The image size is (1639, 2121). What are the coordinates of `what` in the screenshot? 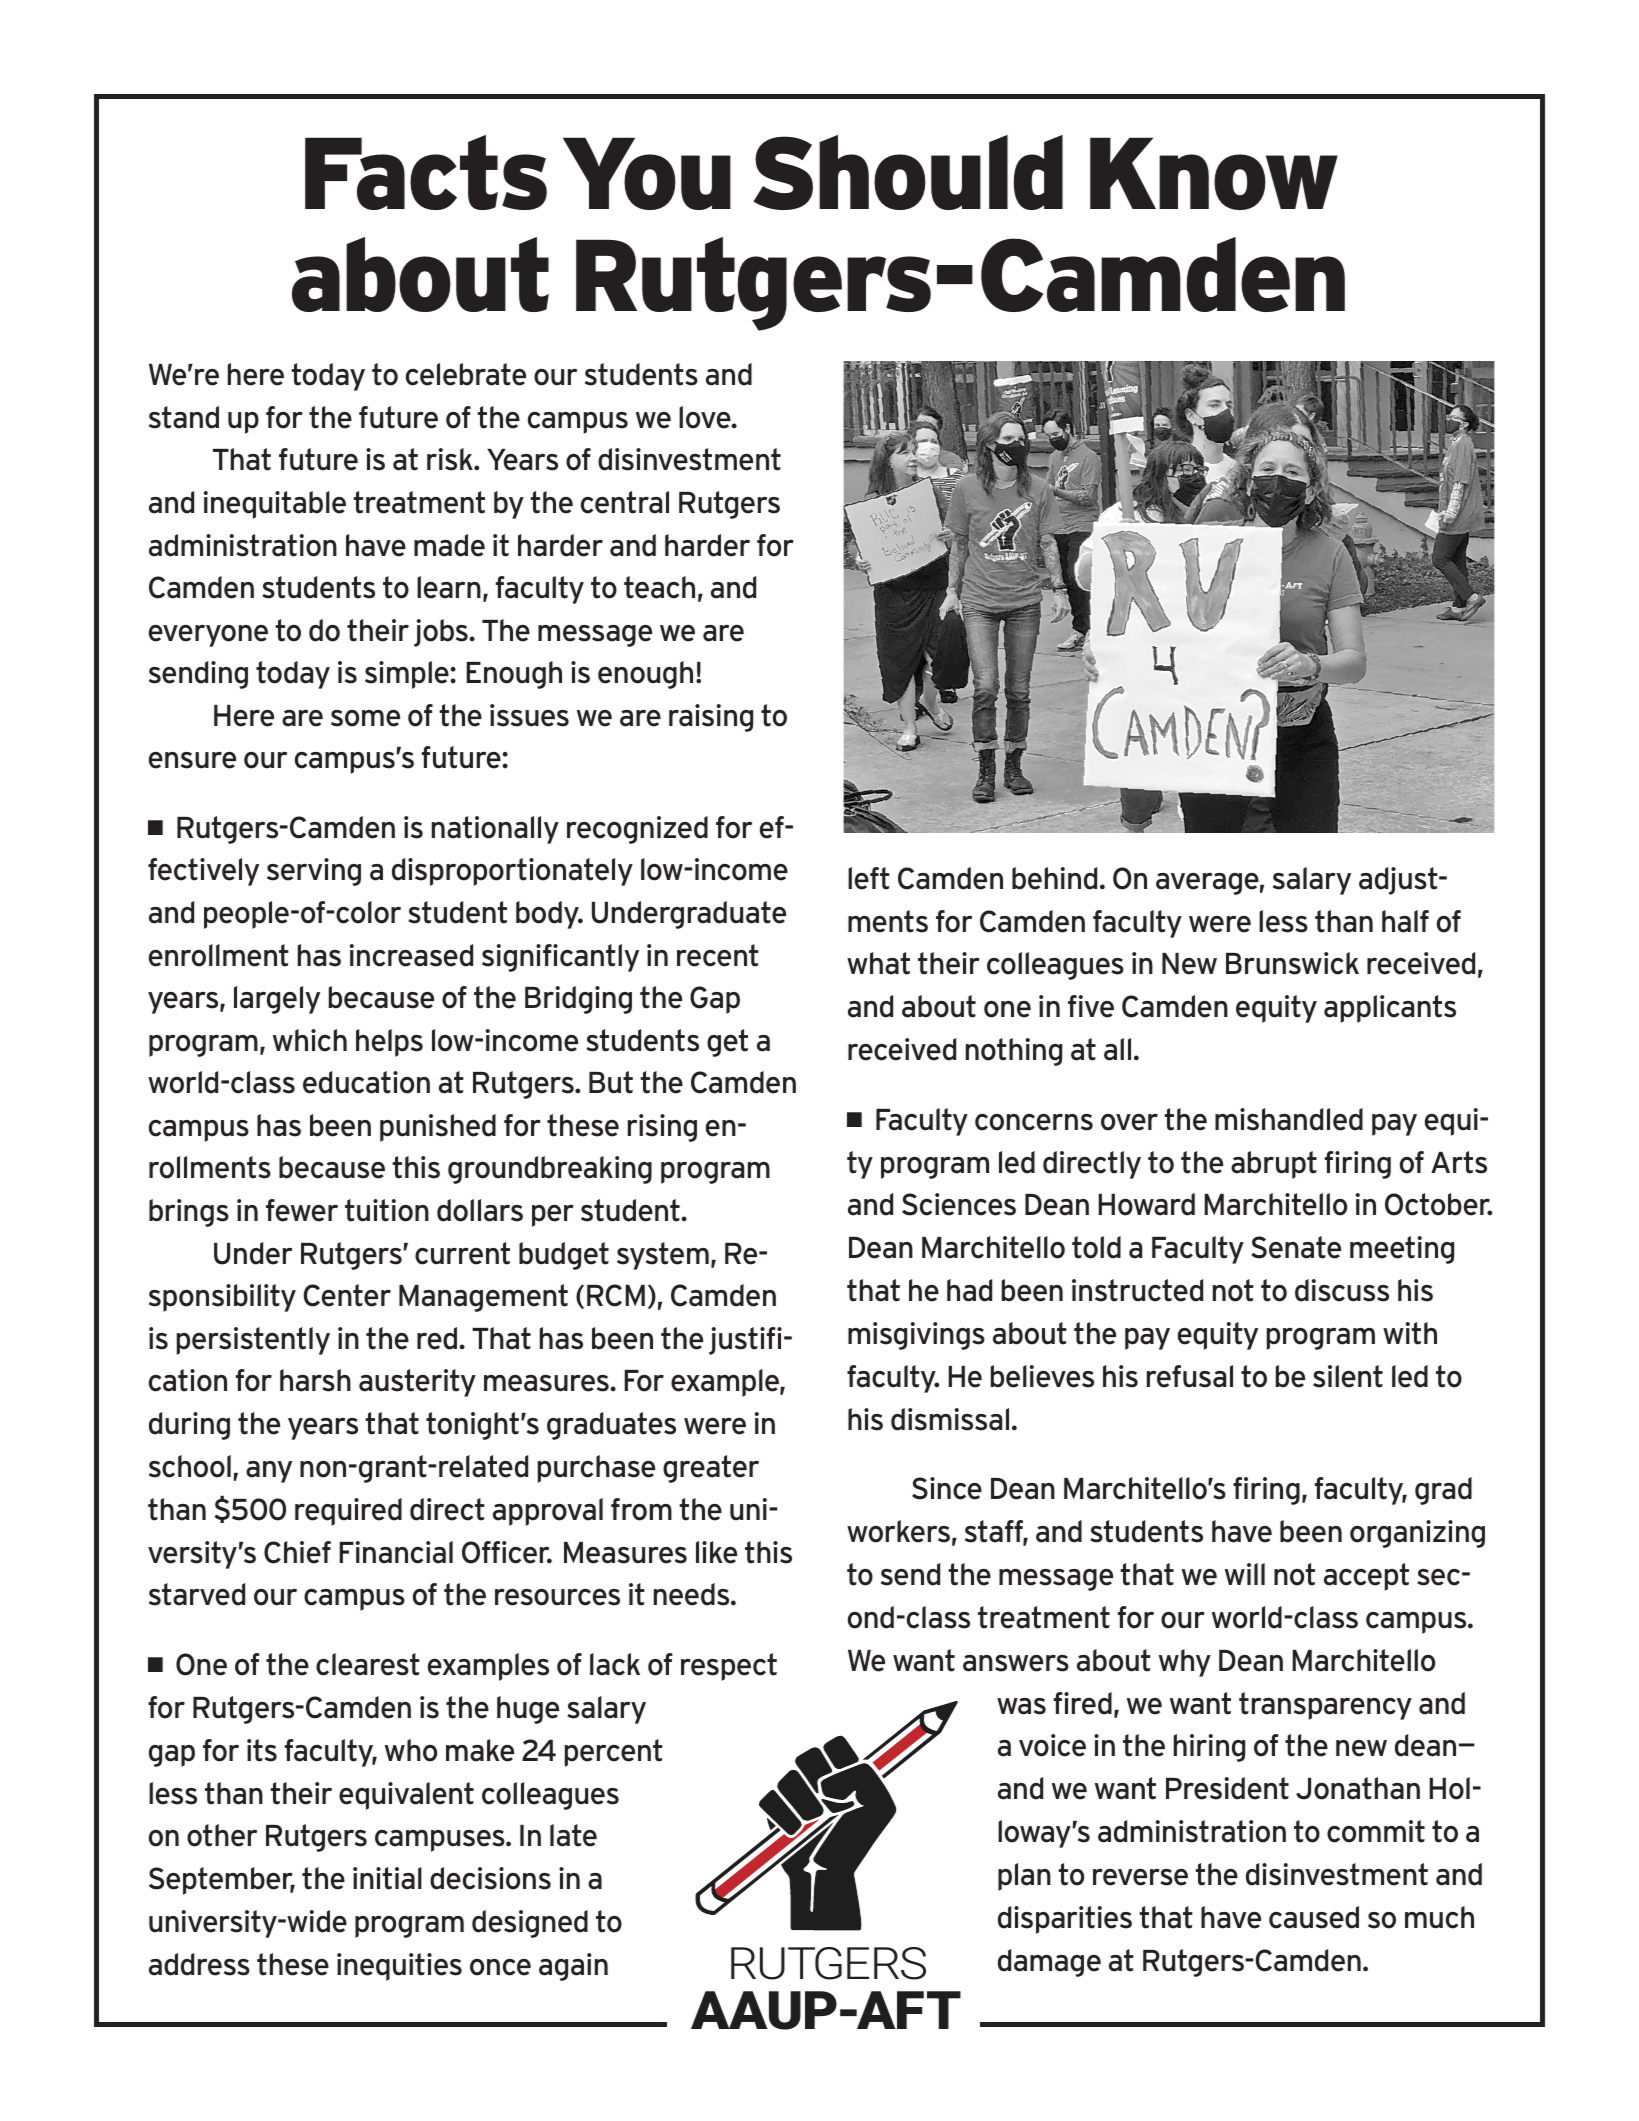 It's located at (878, 963).
